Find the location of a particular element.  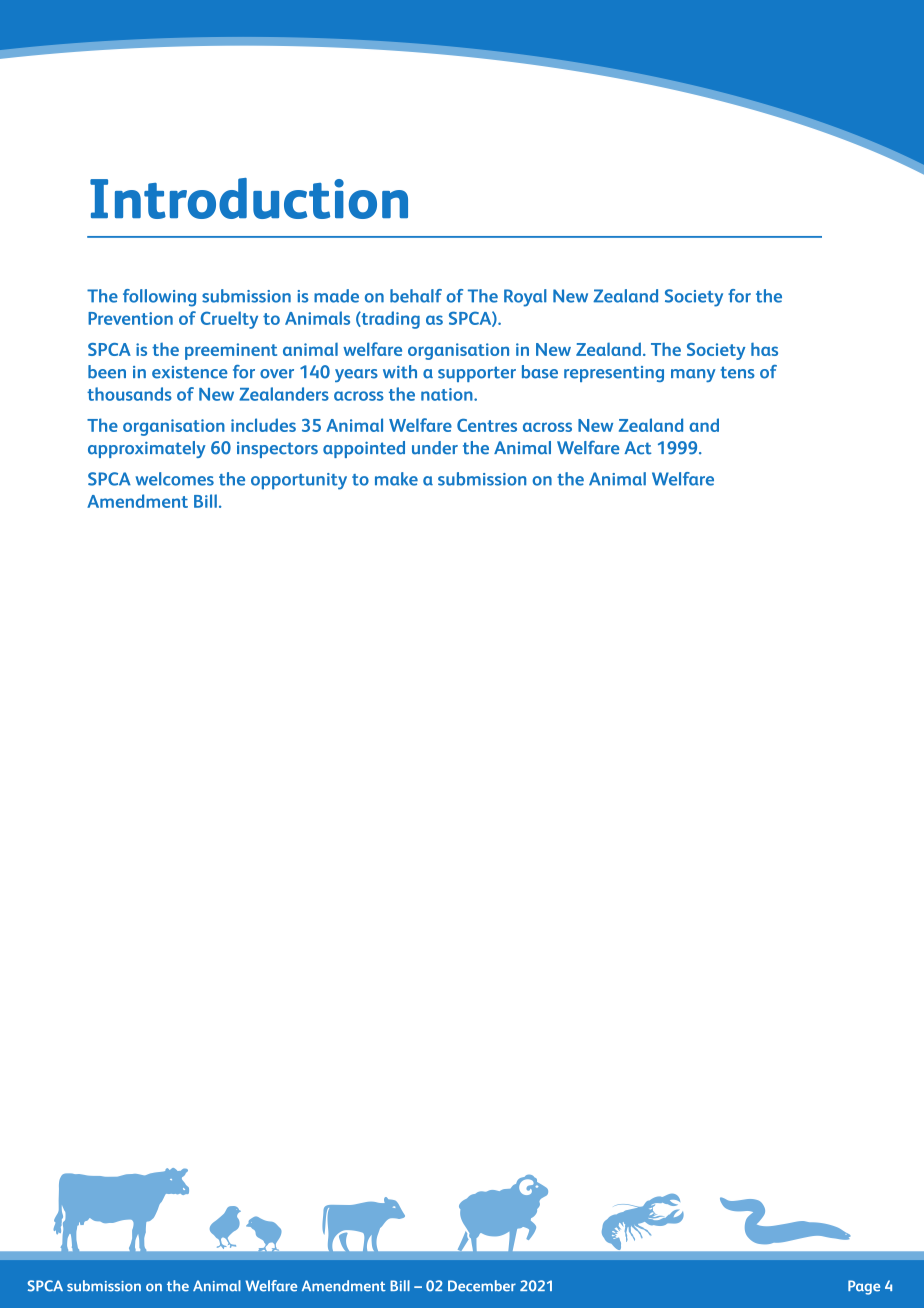

Act is located at coordinates (638, 448).
